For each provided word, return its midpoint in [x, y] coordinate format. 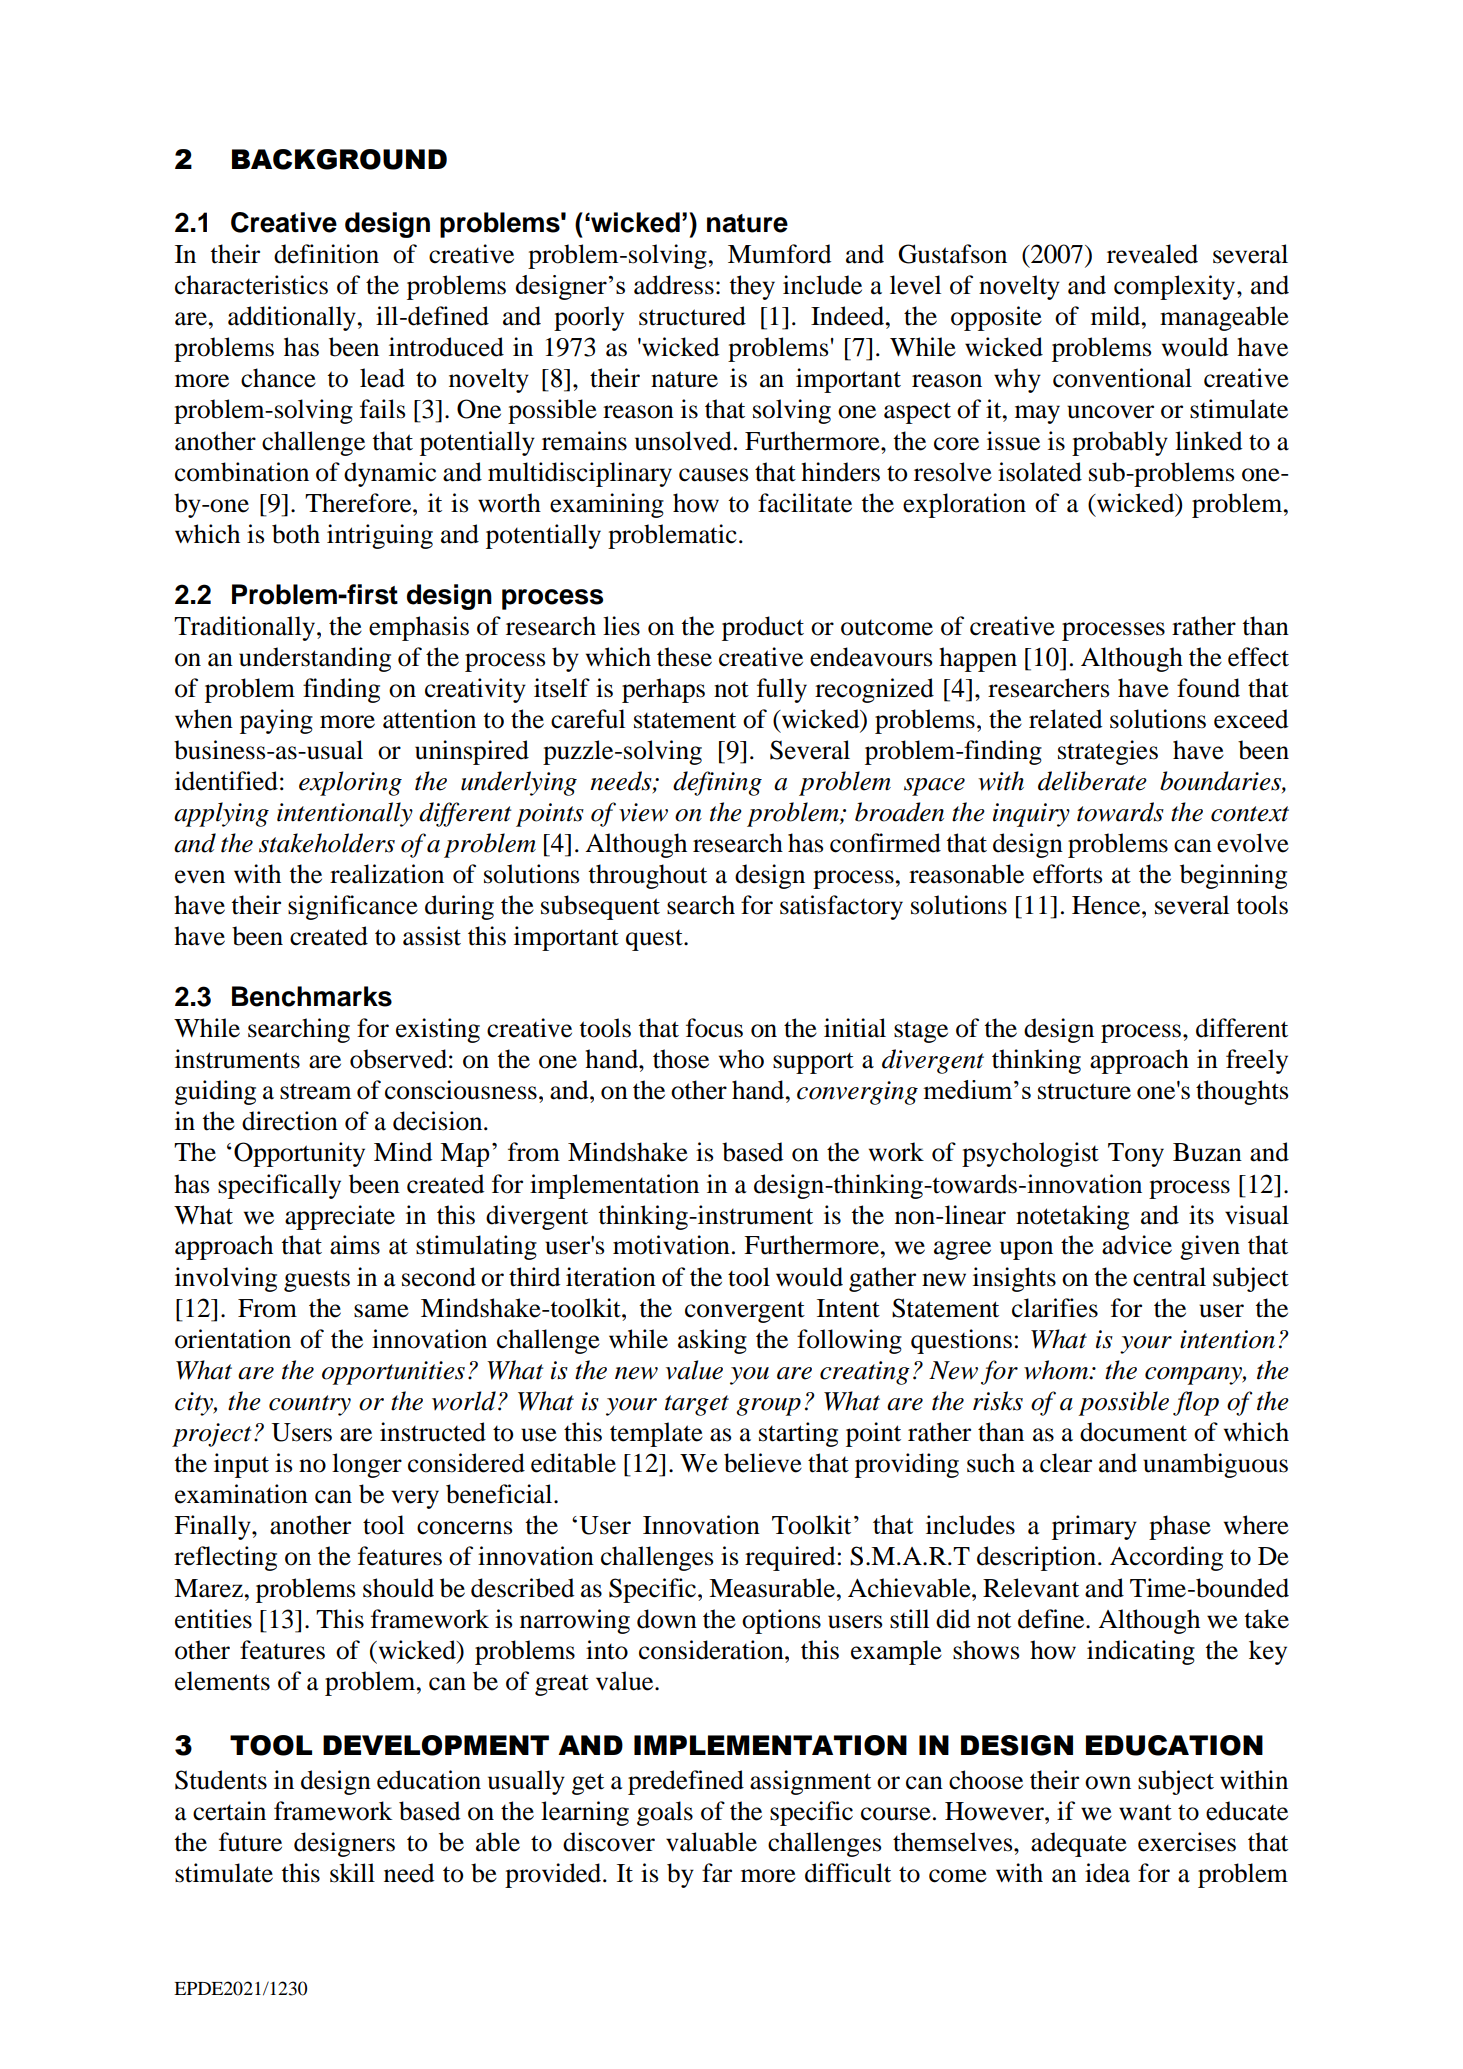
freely [1257, 1061]
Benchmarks [312, 996]
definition [326, 254]
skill [352, 1873]
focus [714, 1028]
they [752, 287]
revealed [1152, 254]
